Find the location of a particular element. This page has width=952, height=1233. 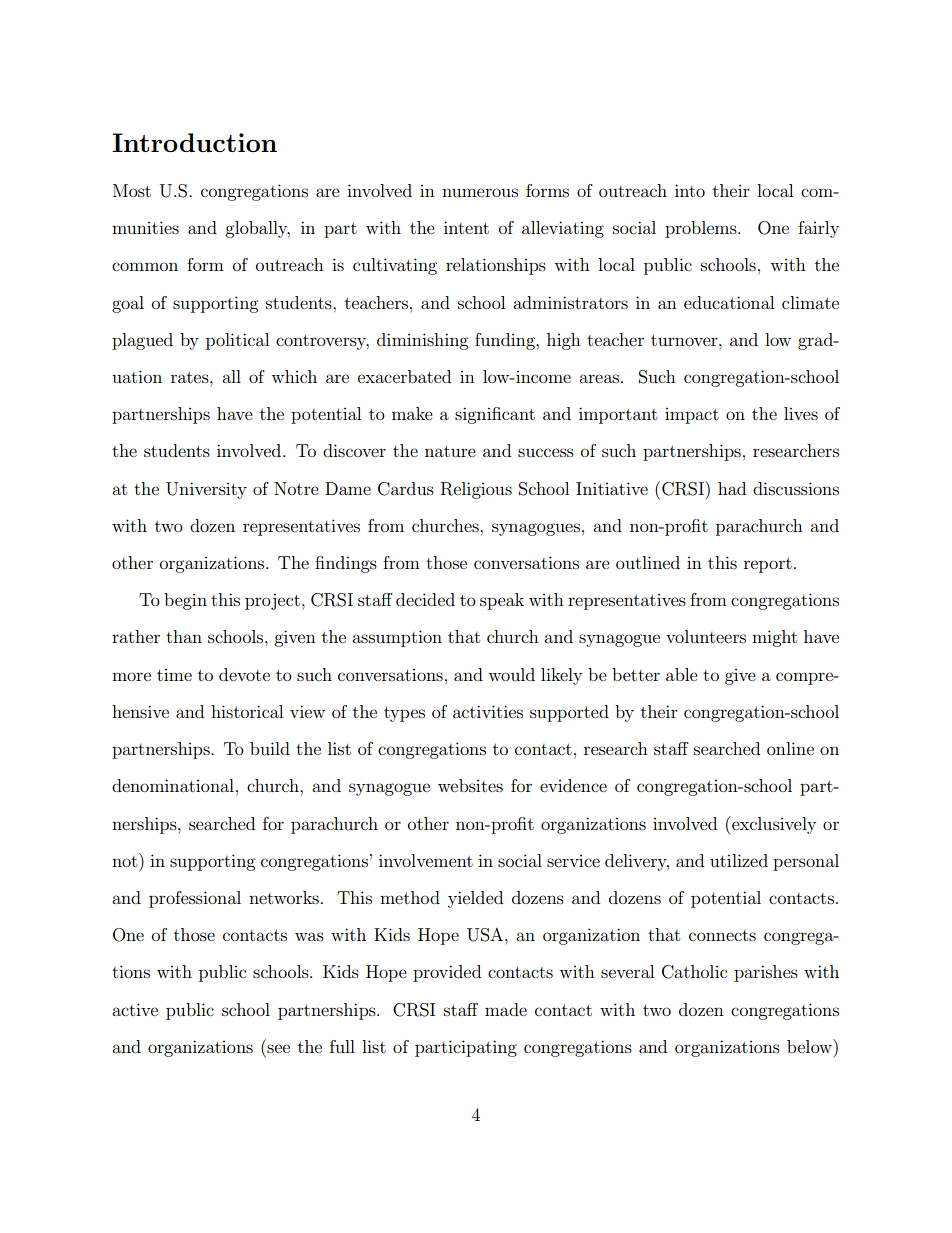

into is located at coordinates (690, 190).
